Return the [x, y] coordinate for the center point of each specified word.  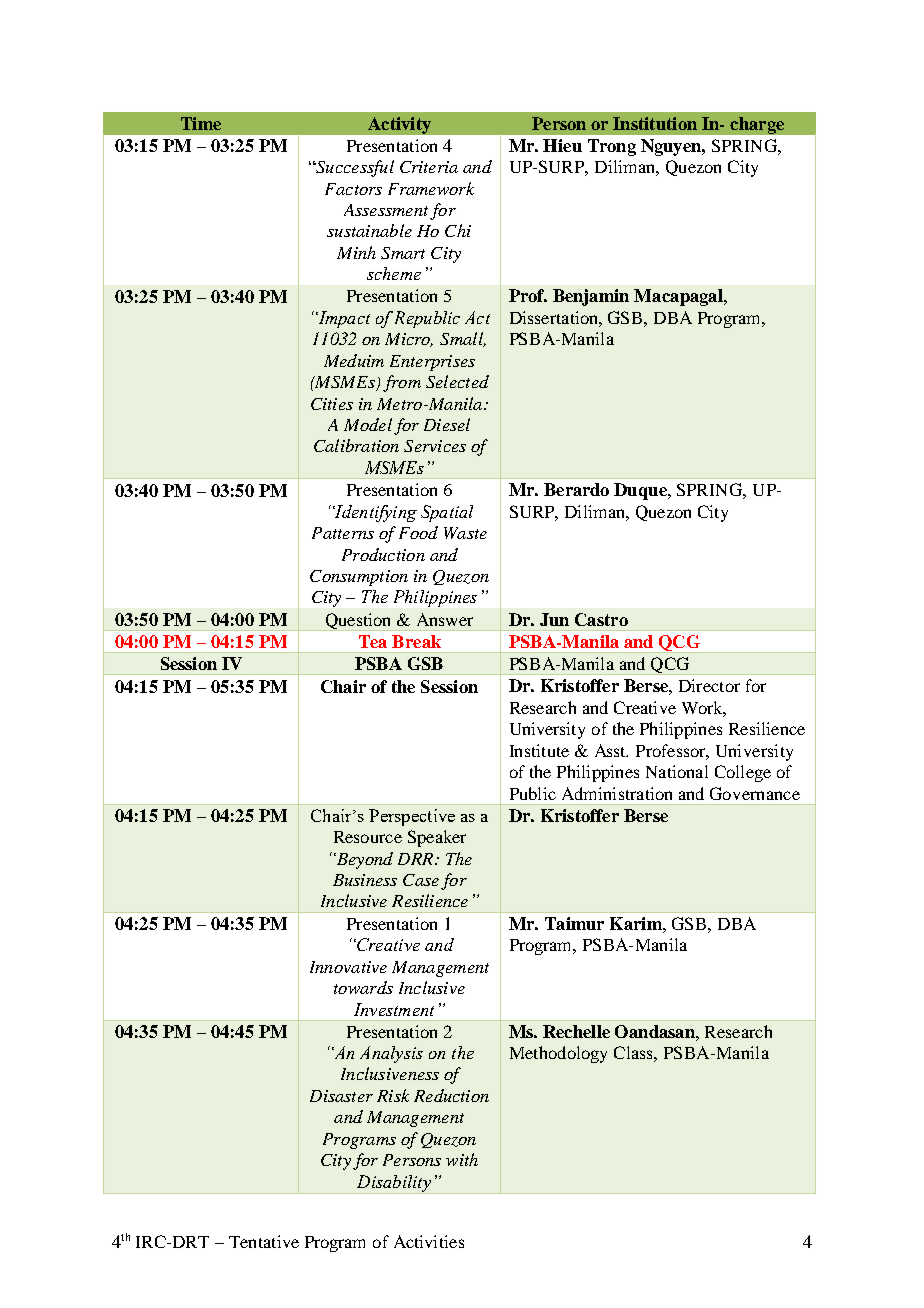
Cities [332, 404]
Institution [655, 123]
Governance [755, 793]
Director [709, 685]
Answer [445, 619]
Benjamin [591, 297]
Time [201, 123]
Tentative [264, 1241]
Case [421, 880]
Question [358, 622]
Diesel [447, 424]
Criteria [429, 167]
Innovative [348, 967]
